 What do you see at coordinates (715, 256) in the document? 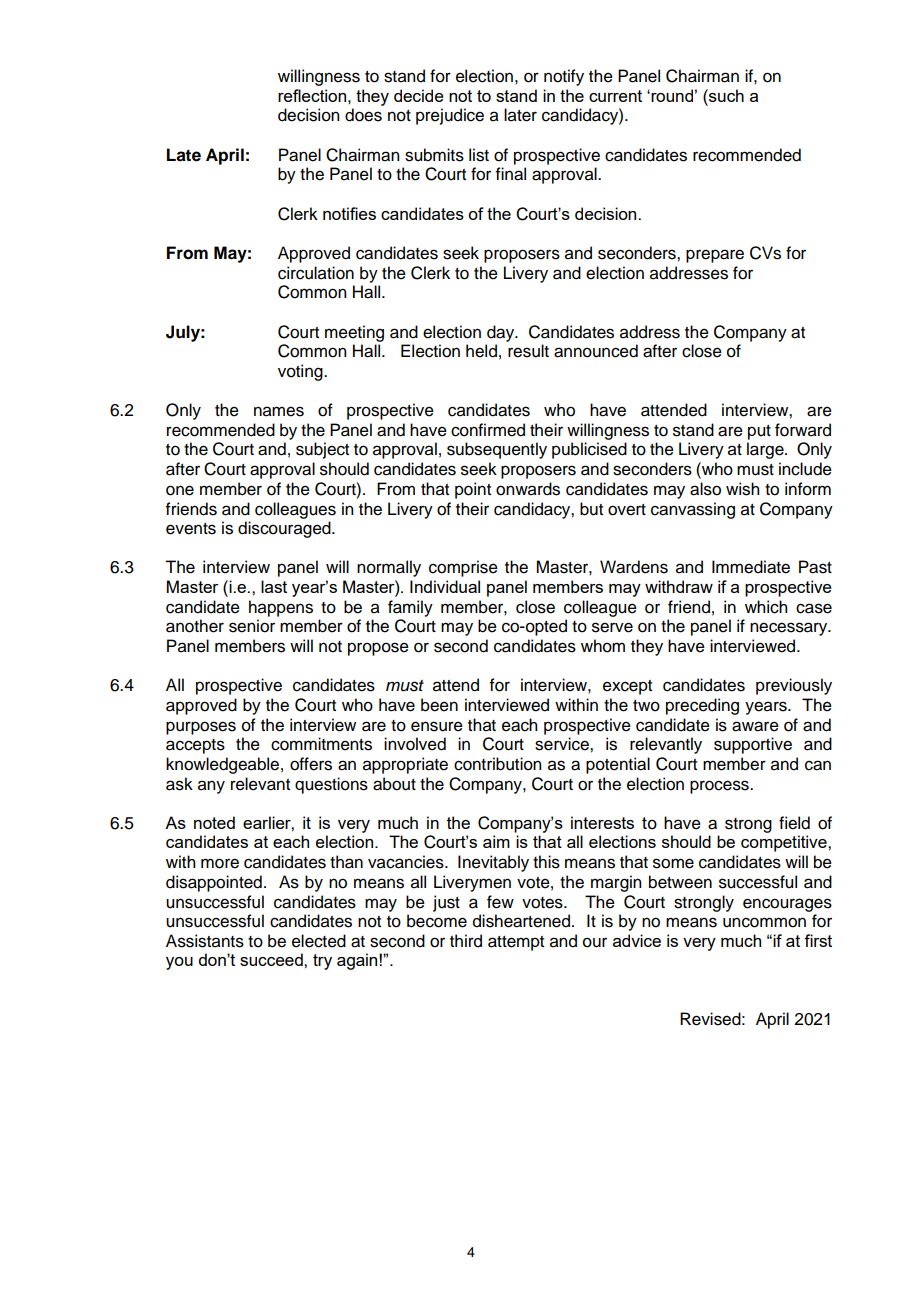
I see `prepare` at bounding box center [715, 256].
